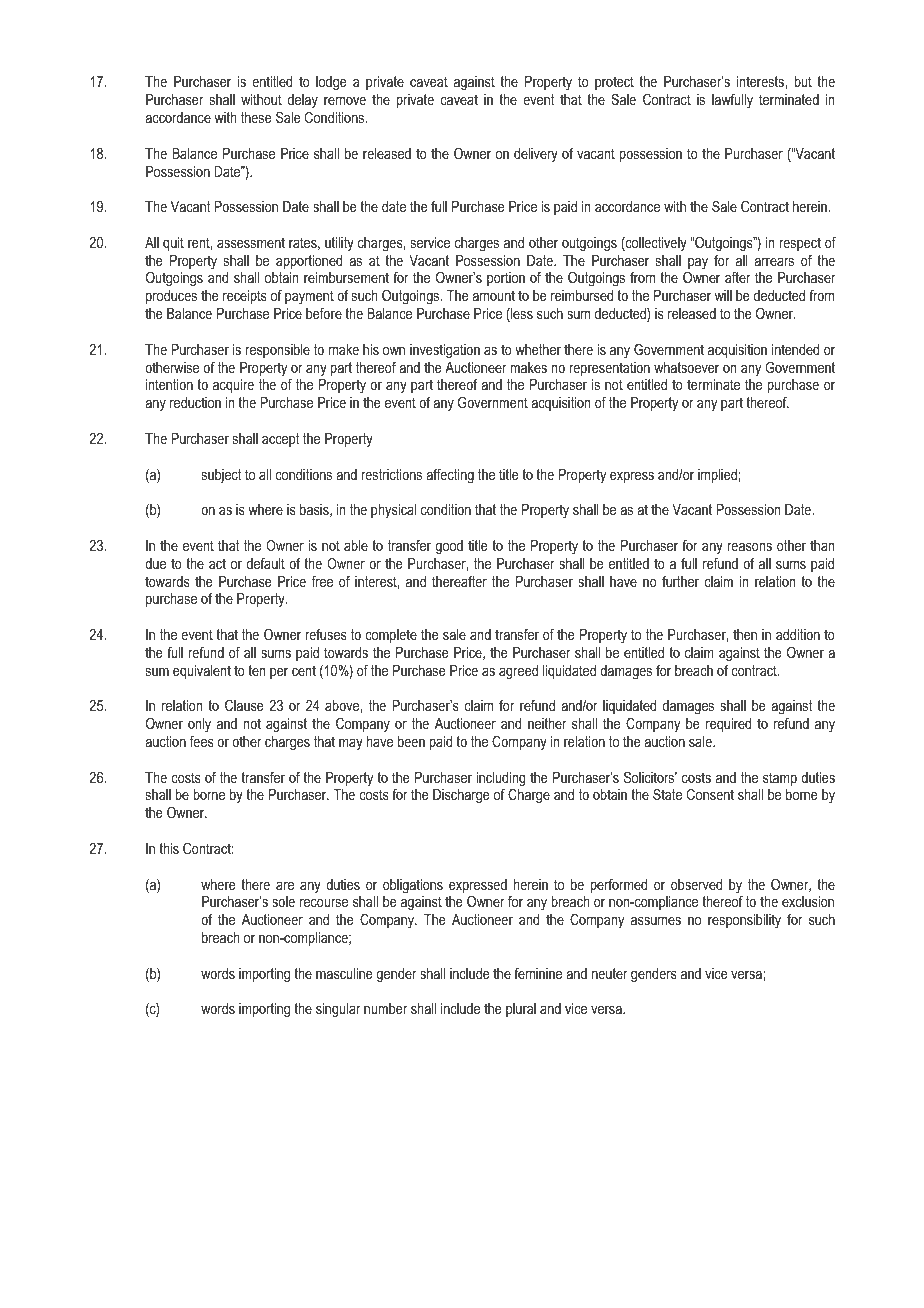 This document has width=924, height=1308. I want to click on these, so click(256, 117).
